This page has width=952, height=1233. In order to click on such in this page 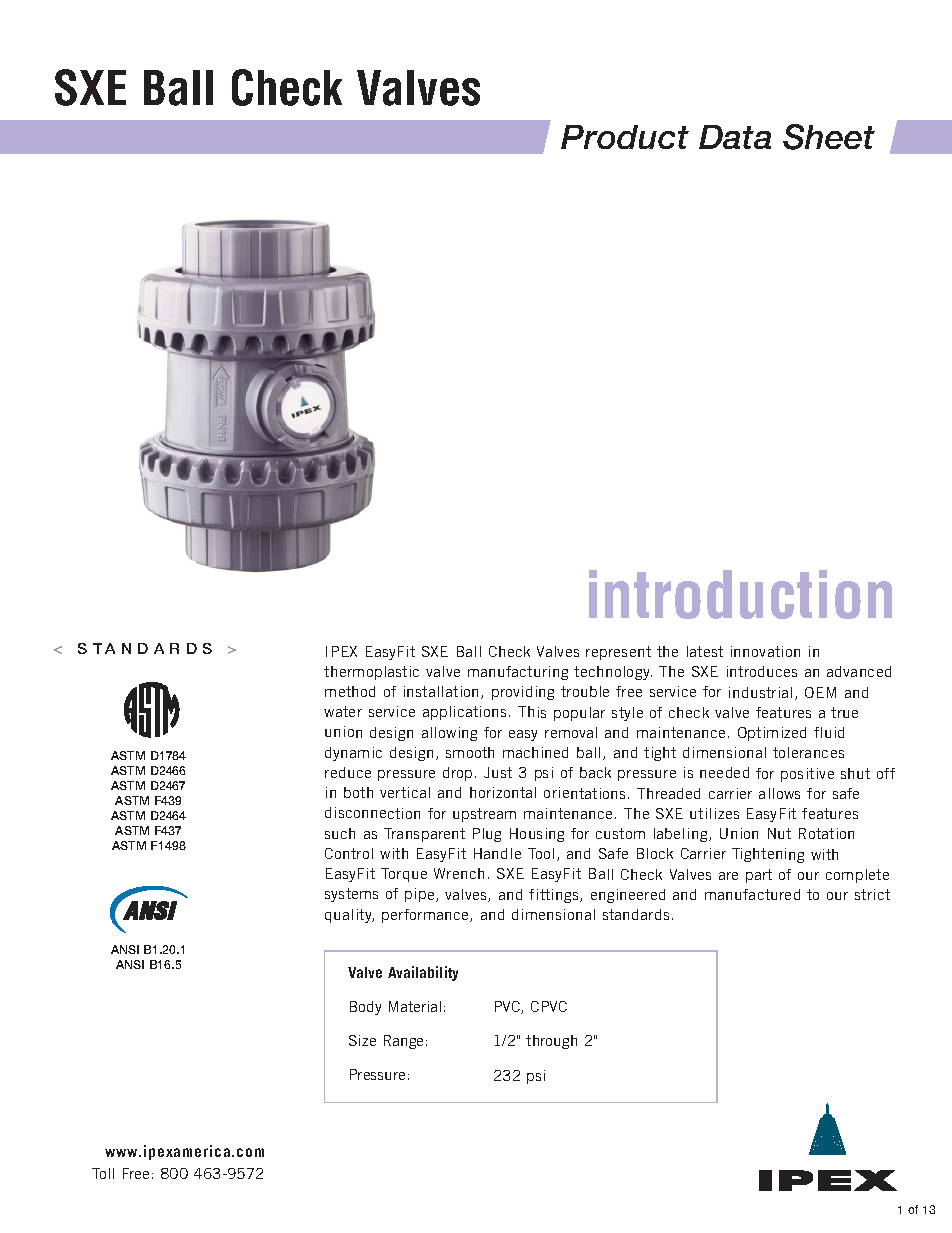, I will do `click(340, 833)`.
